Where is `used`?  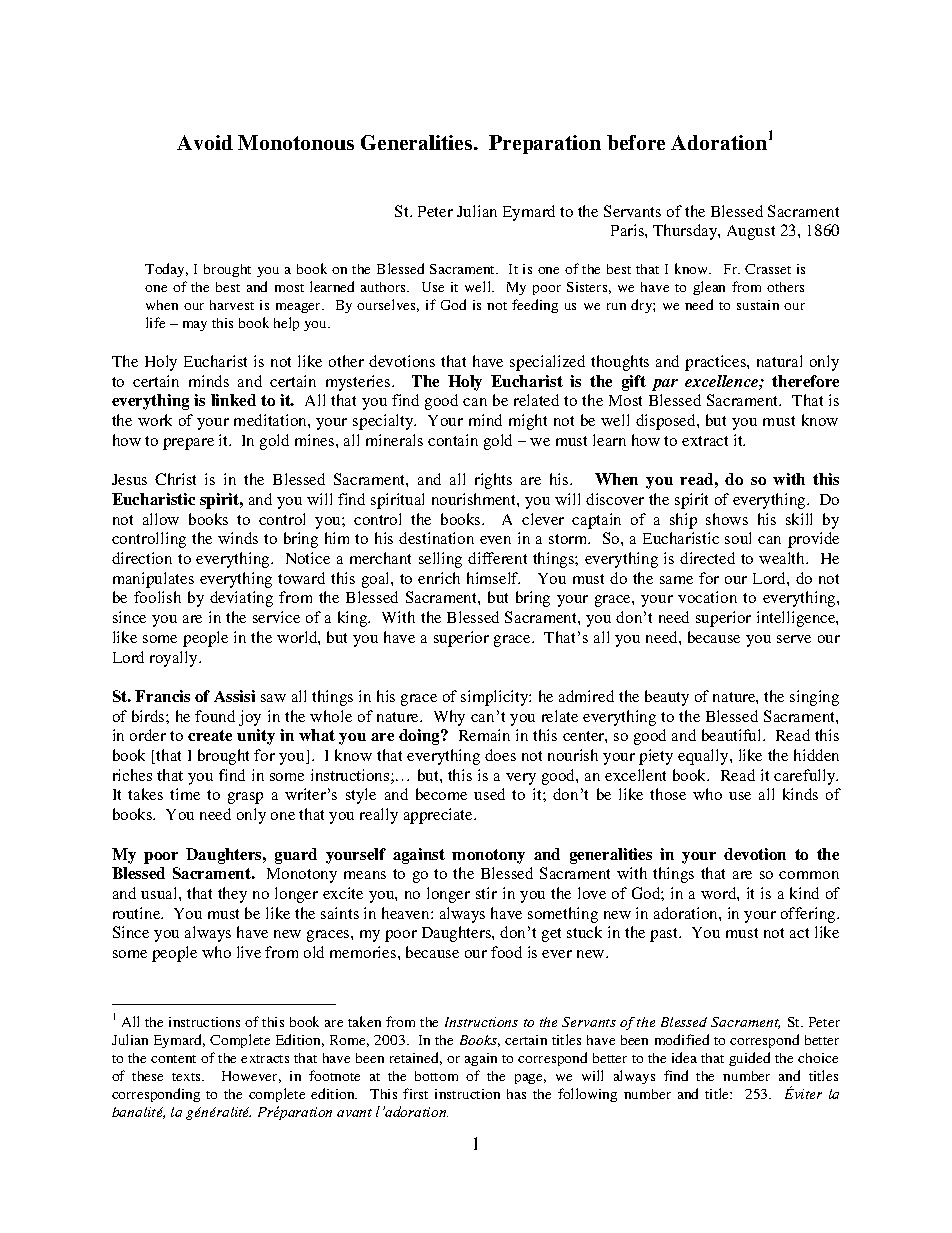 used is located at coordinates (489, 794).
